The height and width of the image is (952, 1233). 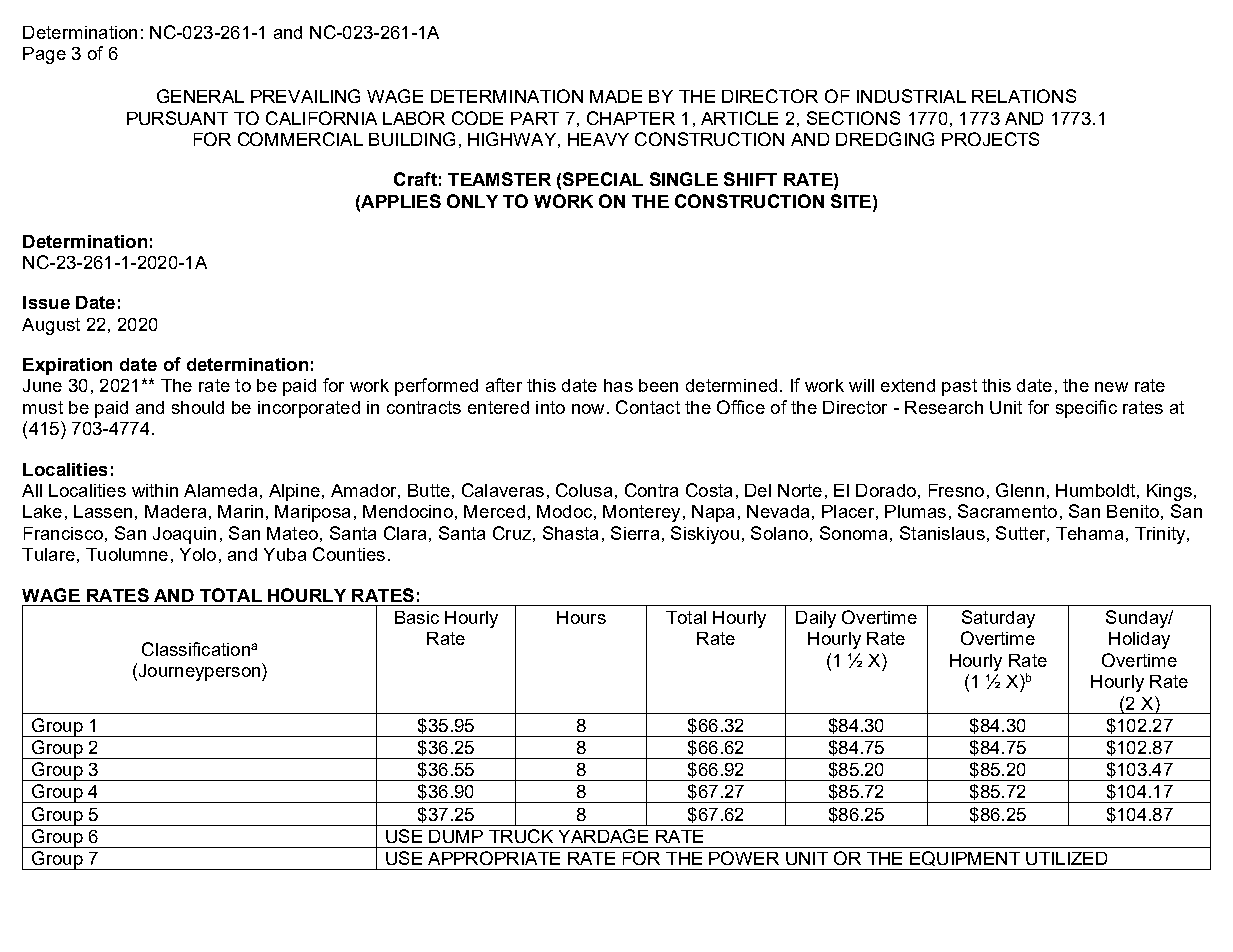 What do you see at coordinates (46, 302) in the image?
I see `Issue` at bounding box center [46, 302].
